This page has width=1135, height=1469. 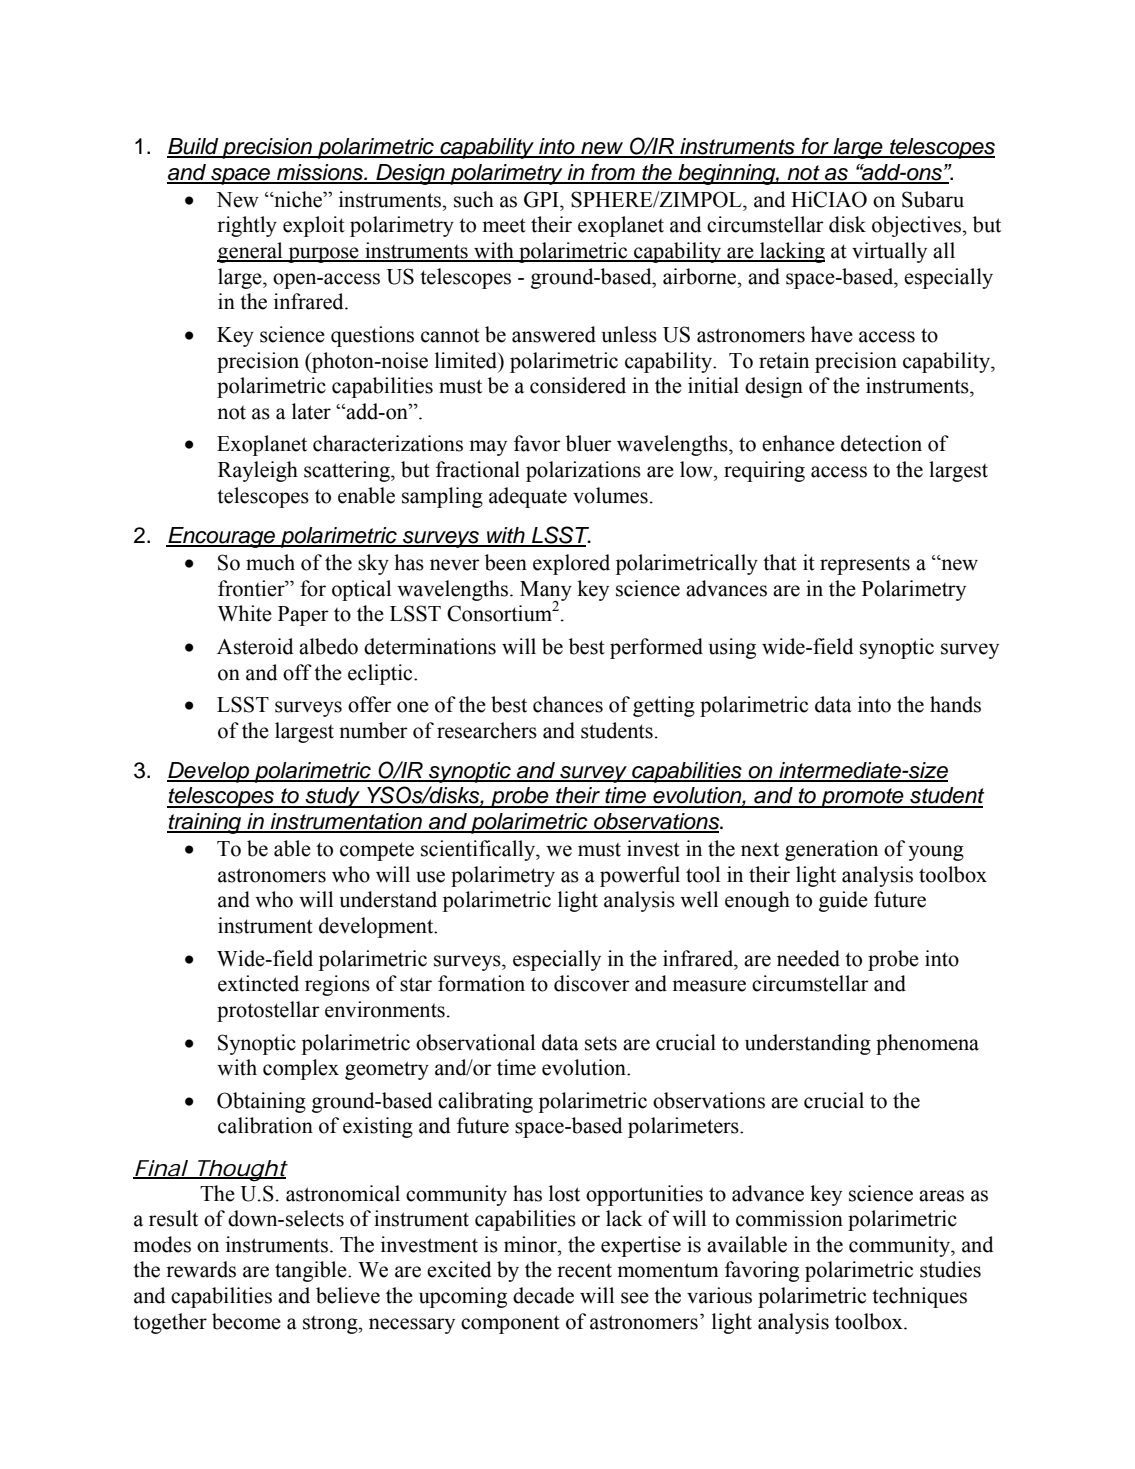 What do you see at coordinates (881, 443) in the page?
I see `detection` at bounding box center [881, 443].
